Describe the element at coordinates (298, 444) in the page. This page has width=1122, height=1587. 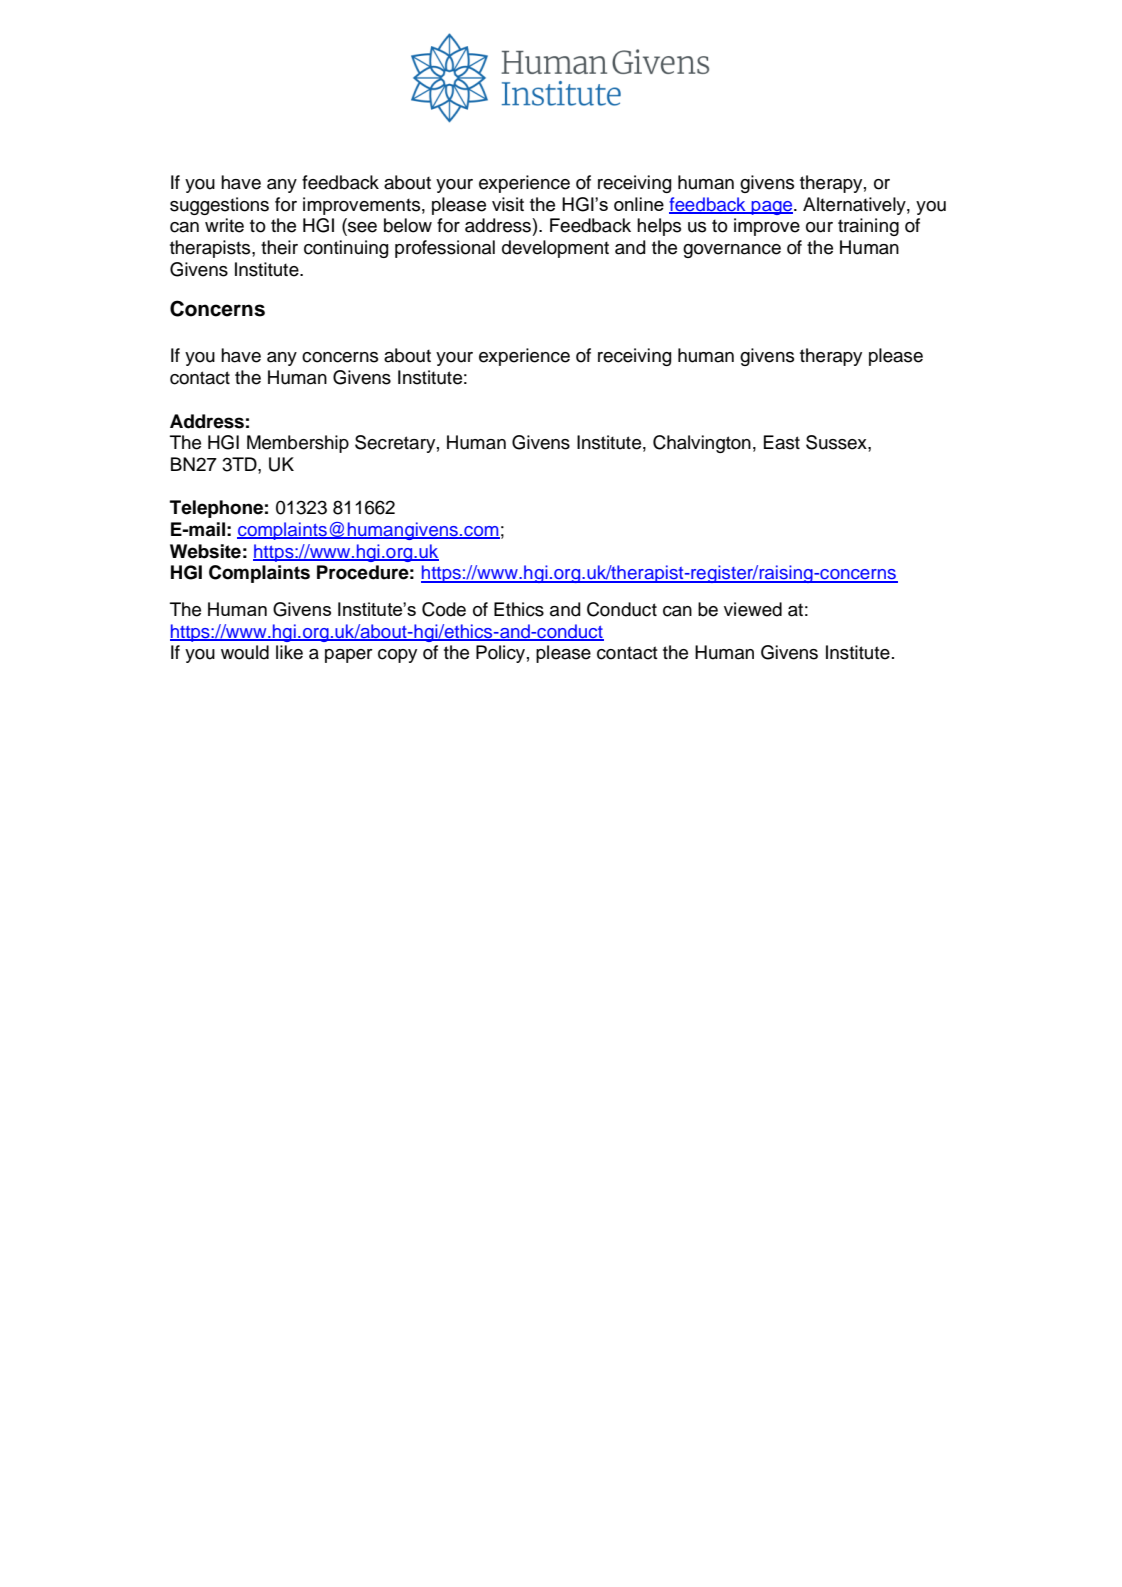
I see `Membership` at that location.
